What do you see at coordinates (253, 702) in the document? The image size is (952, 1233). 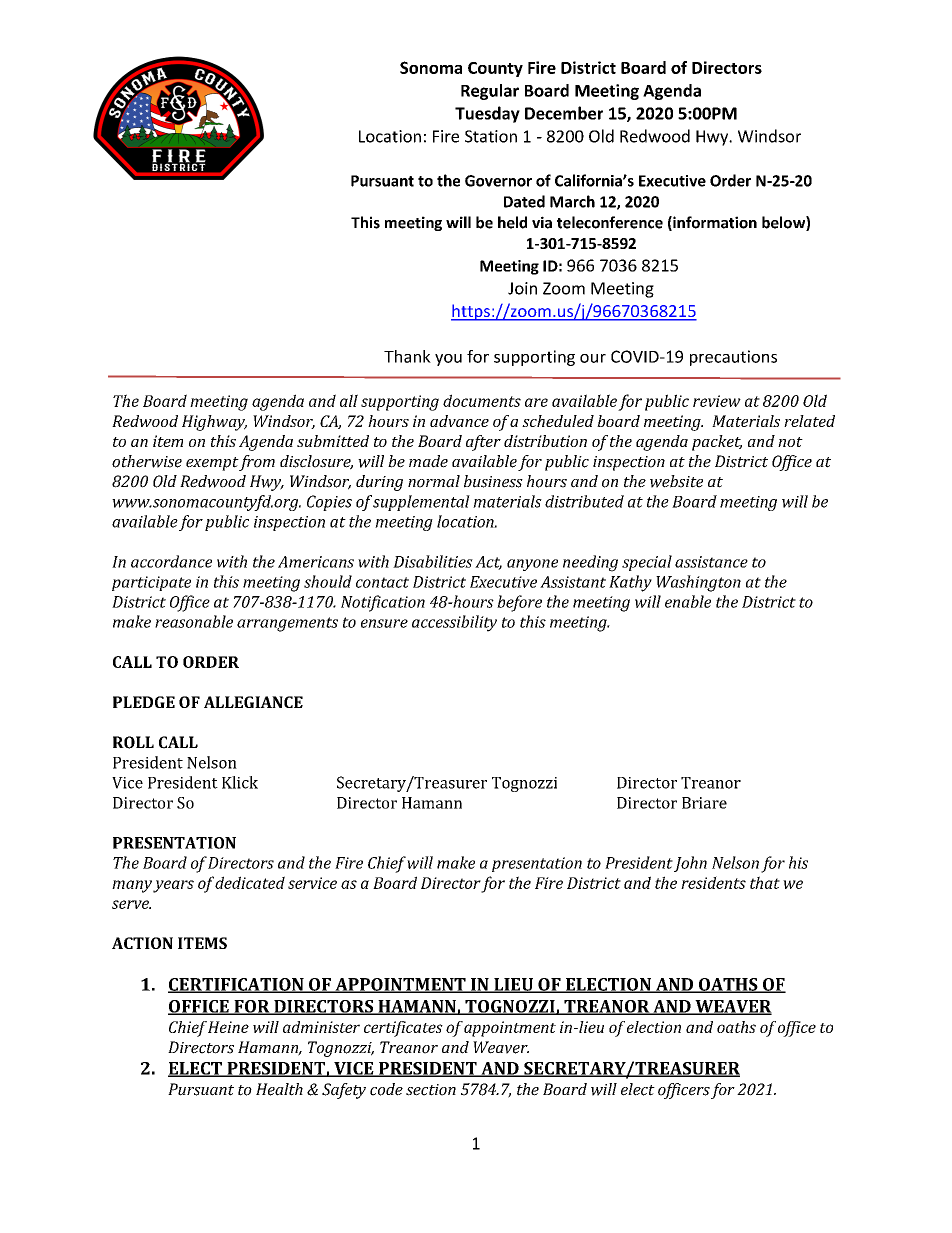 I see `ALLEGIANCE` at bounding box center [253, 702].
